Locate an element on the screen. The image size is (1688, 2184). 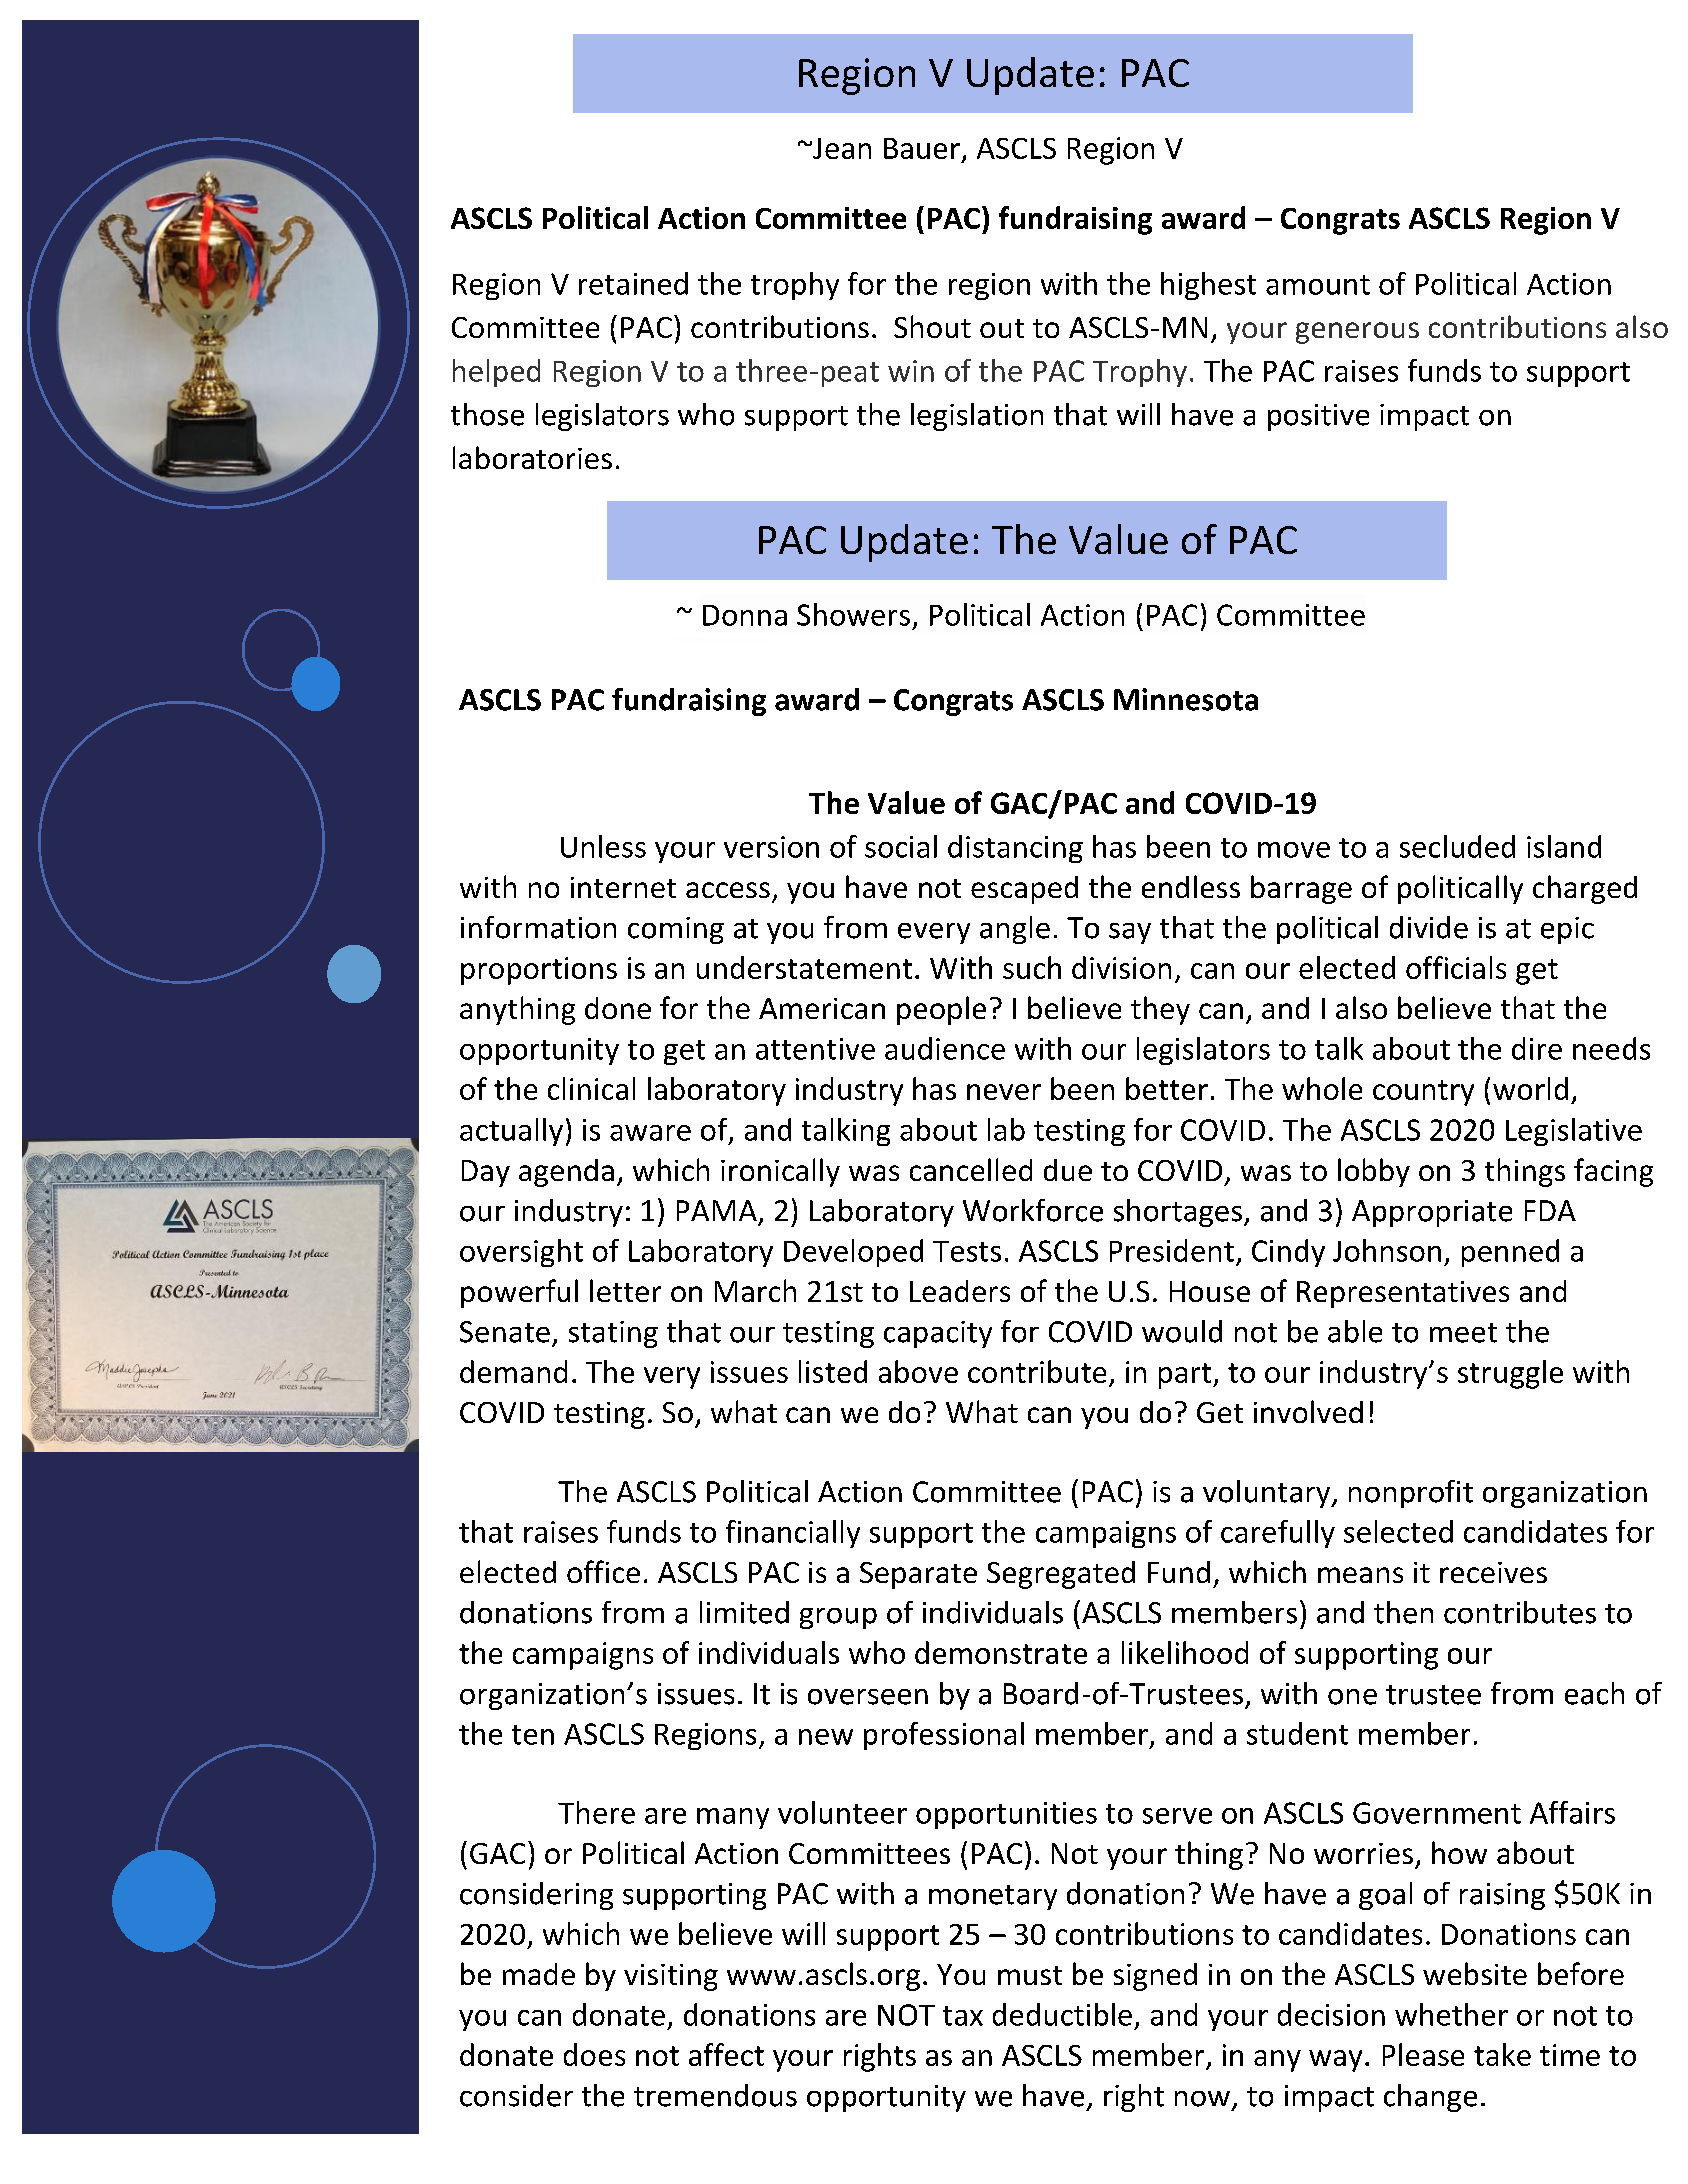
Leaders is located at coordinates (960, 1291).
